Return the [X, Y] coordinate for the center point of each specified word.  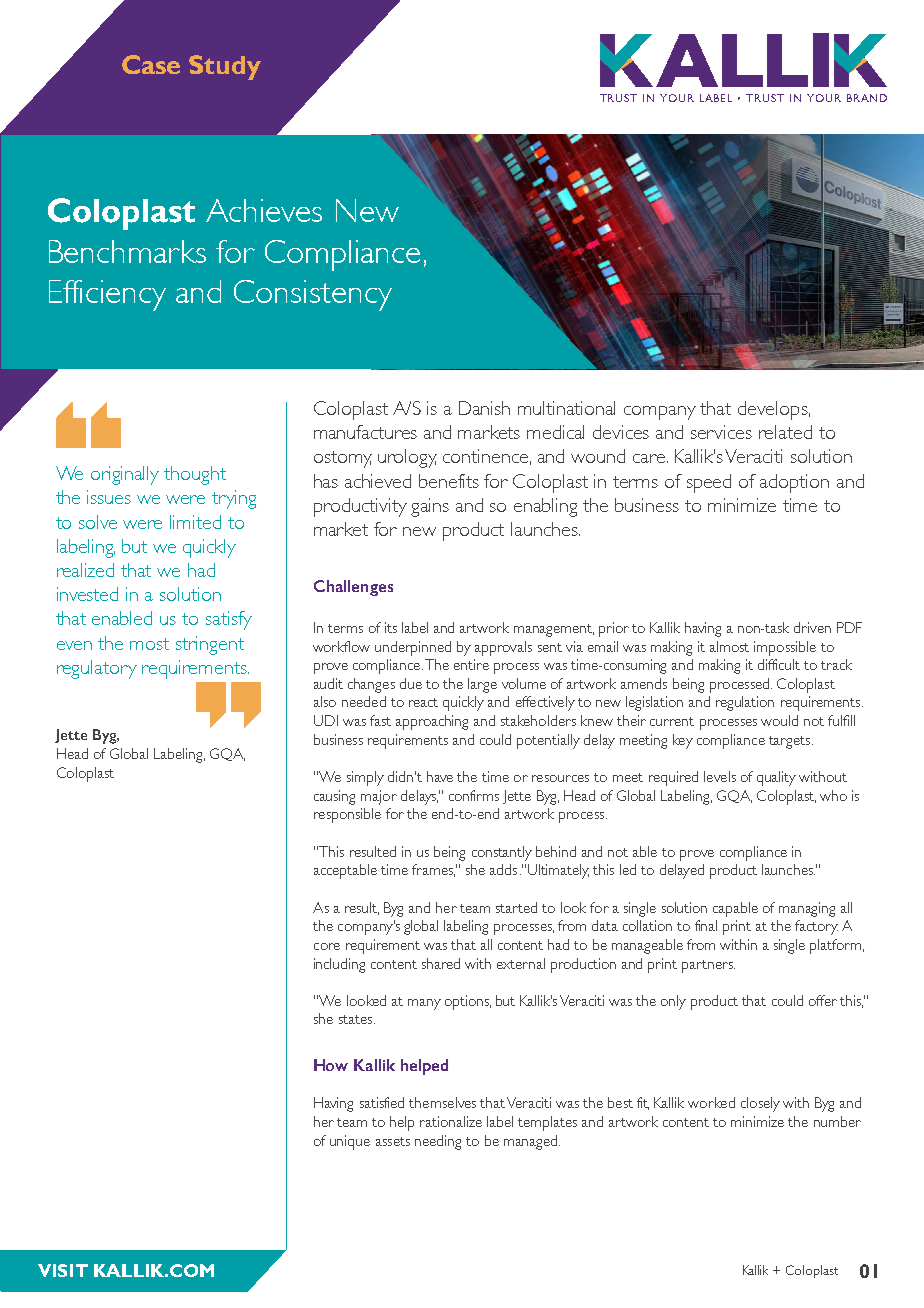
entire [471, 664]
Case [151, 64]
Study [225, 67]
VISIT [63, 1270]
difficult [779, 664]
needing [438, 1142]
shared [441, 963]
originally [125, 475]
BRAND [867, 98]
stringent [210, 645]
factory [816, 927]
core [327, 946]
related [785, 432]
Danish [484, 408]
